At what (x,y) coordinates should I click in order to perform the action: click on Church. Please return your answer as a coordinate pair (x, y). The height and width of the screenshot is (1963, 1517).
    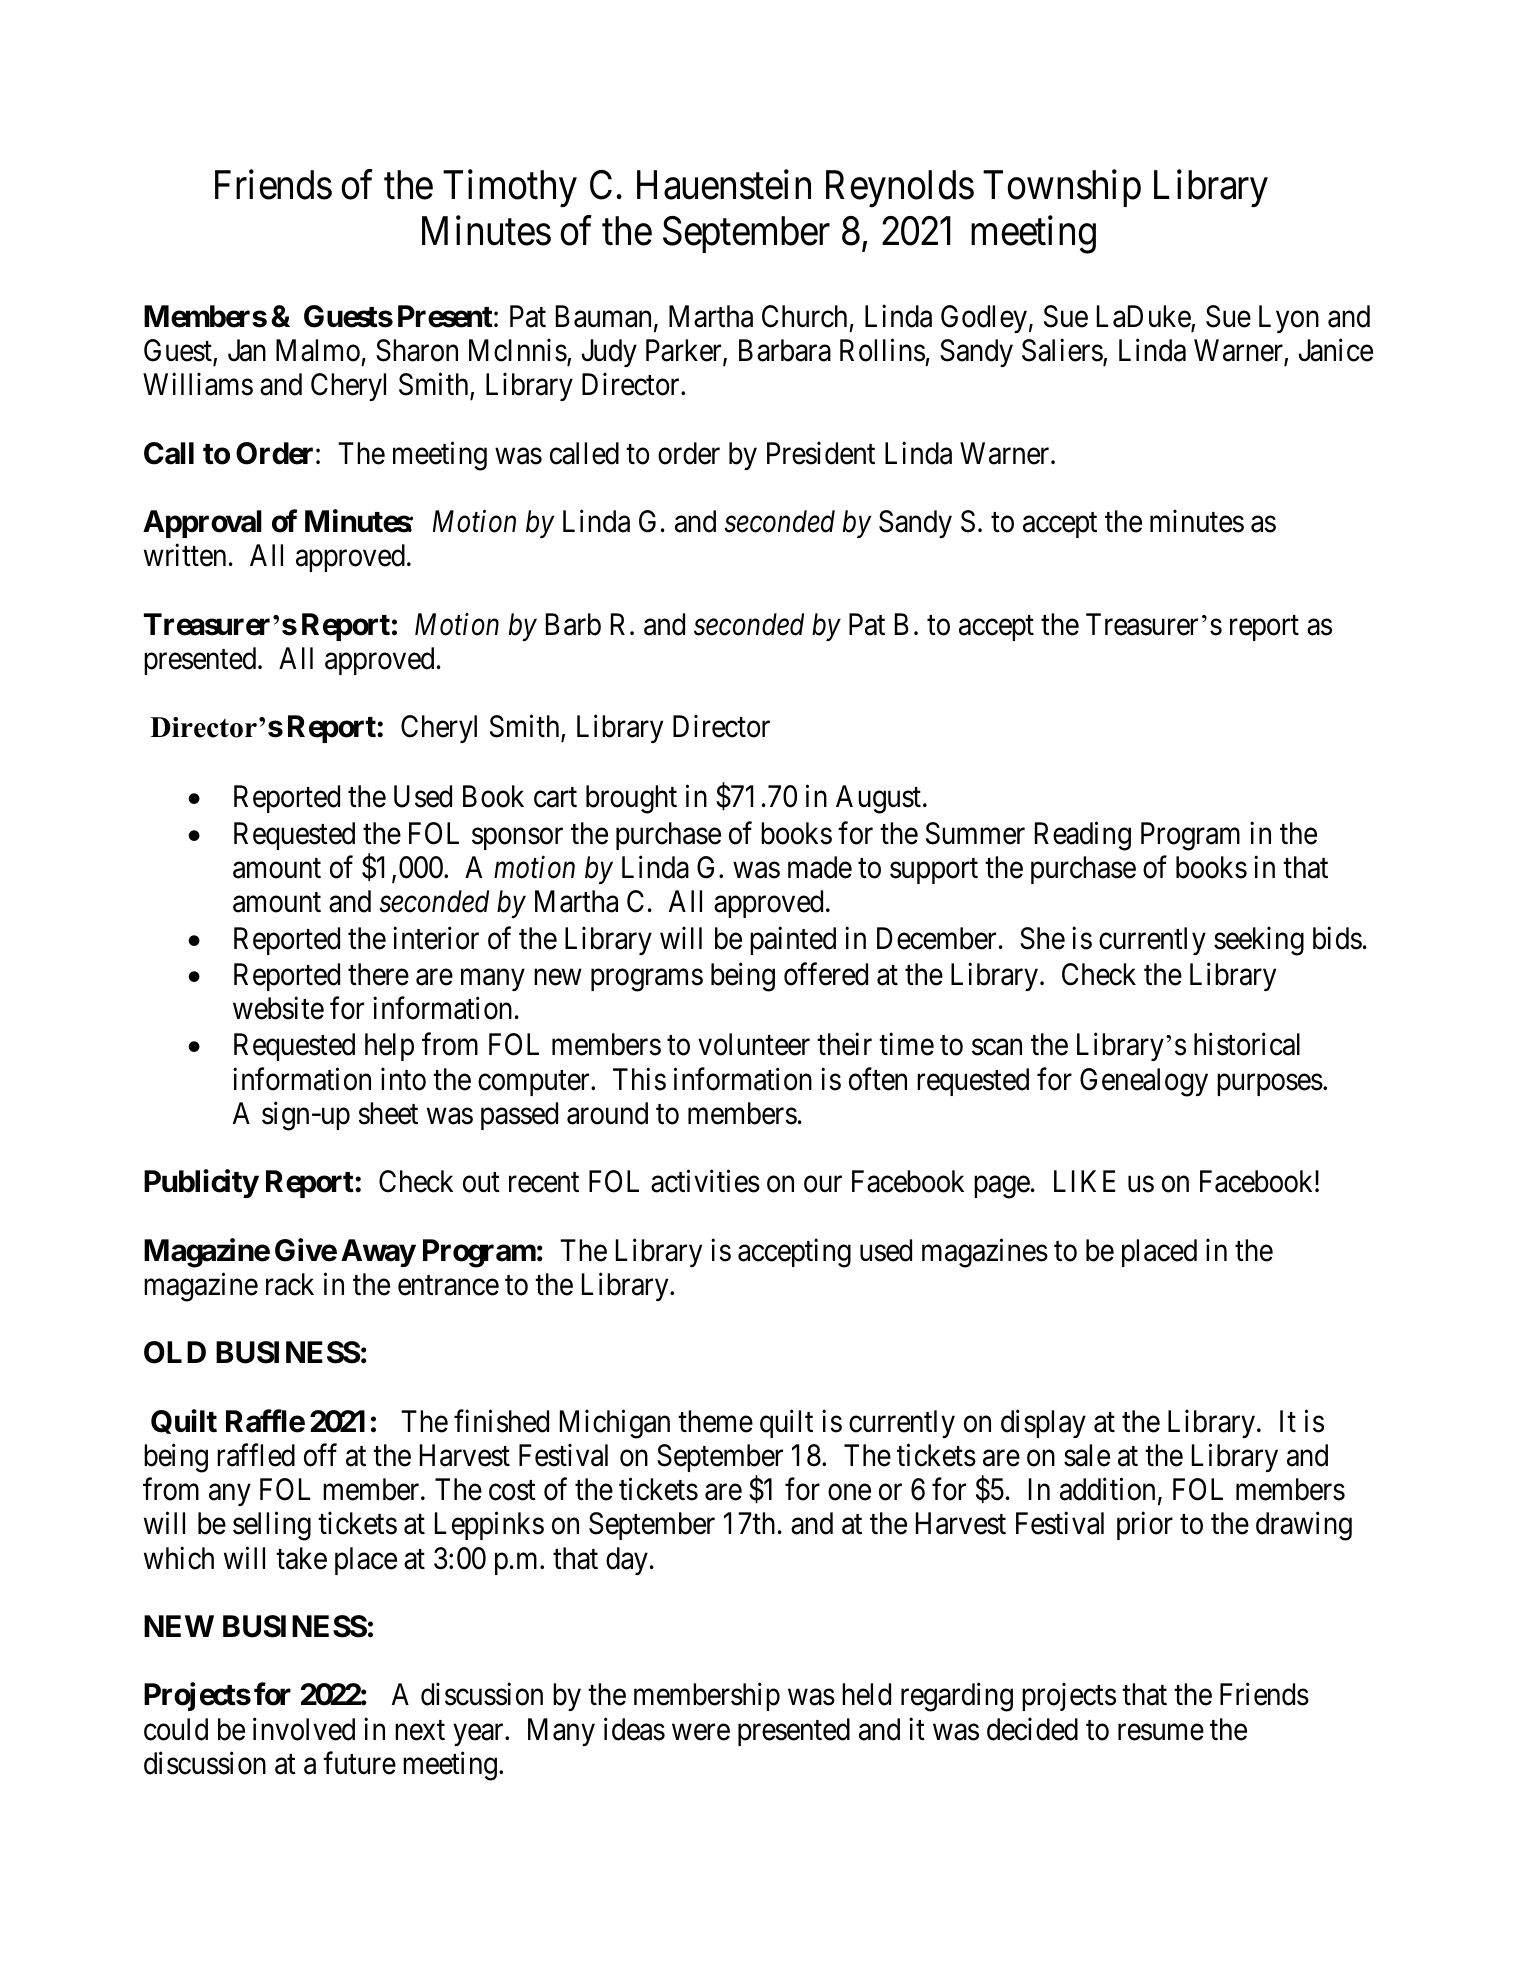
    Looking at the image, I should click on (804, 316).
